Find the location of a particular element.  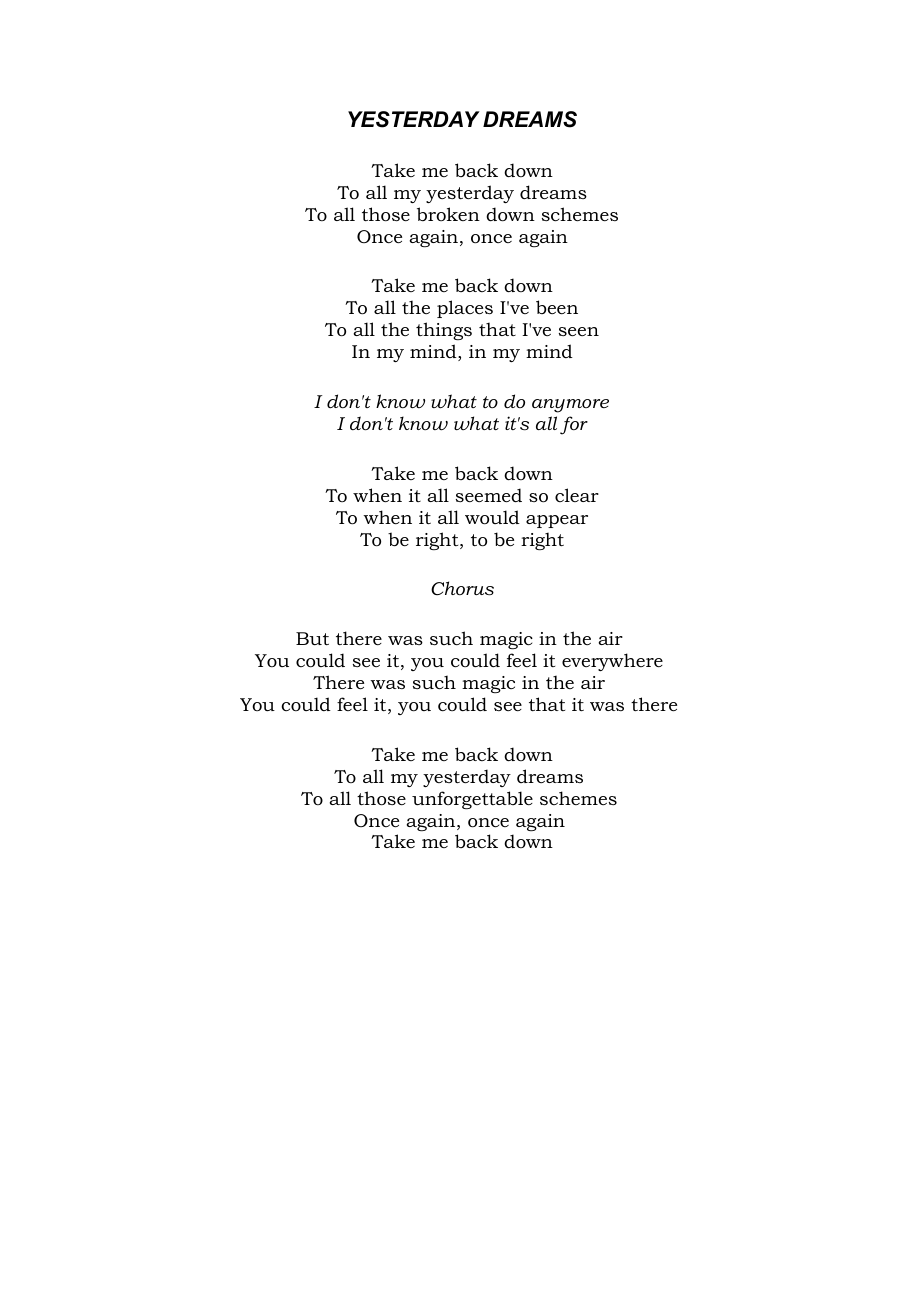

places is located at coordinates (465, 309).
